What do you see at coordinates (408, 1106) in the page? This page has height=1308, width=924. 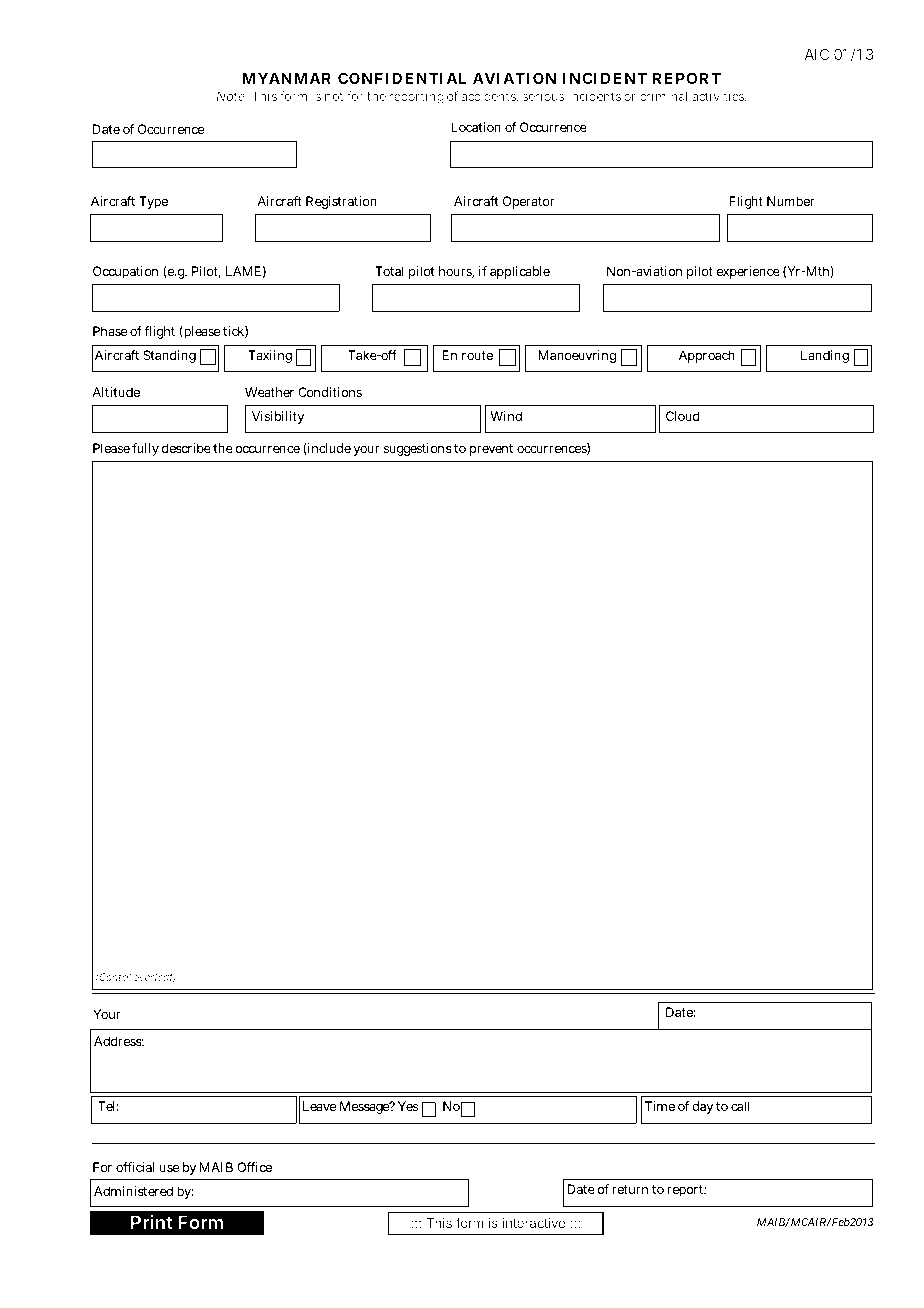 I see `Yes` at bounding box center [408, 1106].
